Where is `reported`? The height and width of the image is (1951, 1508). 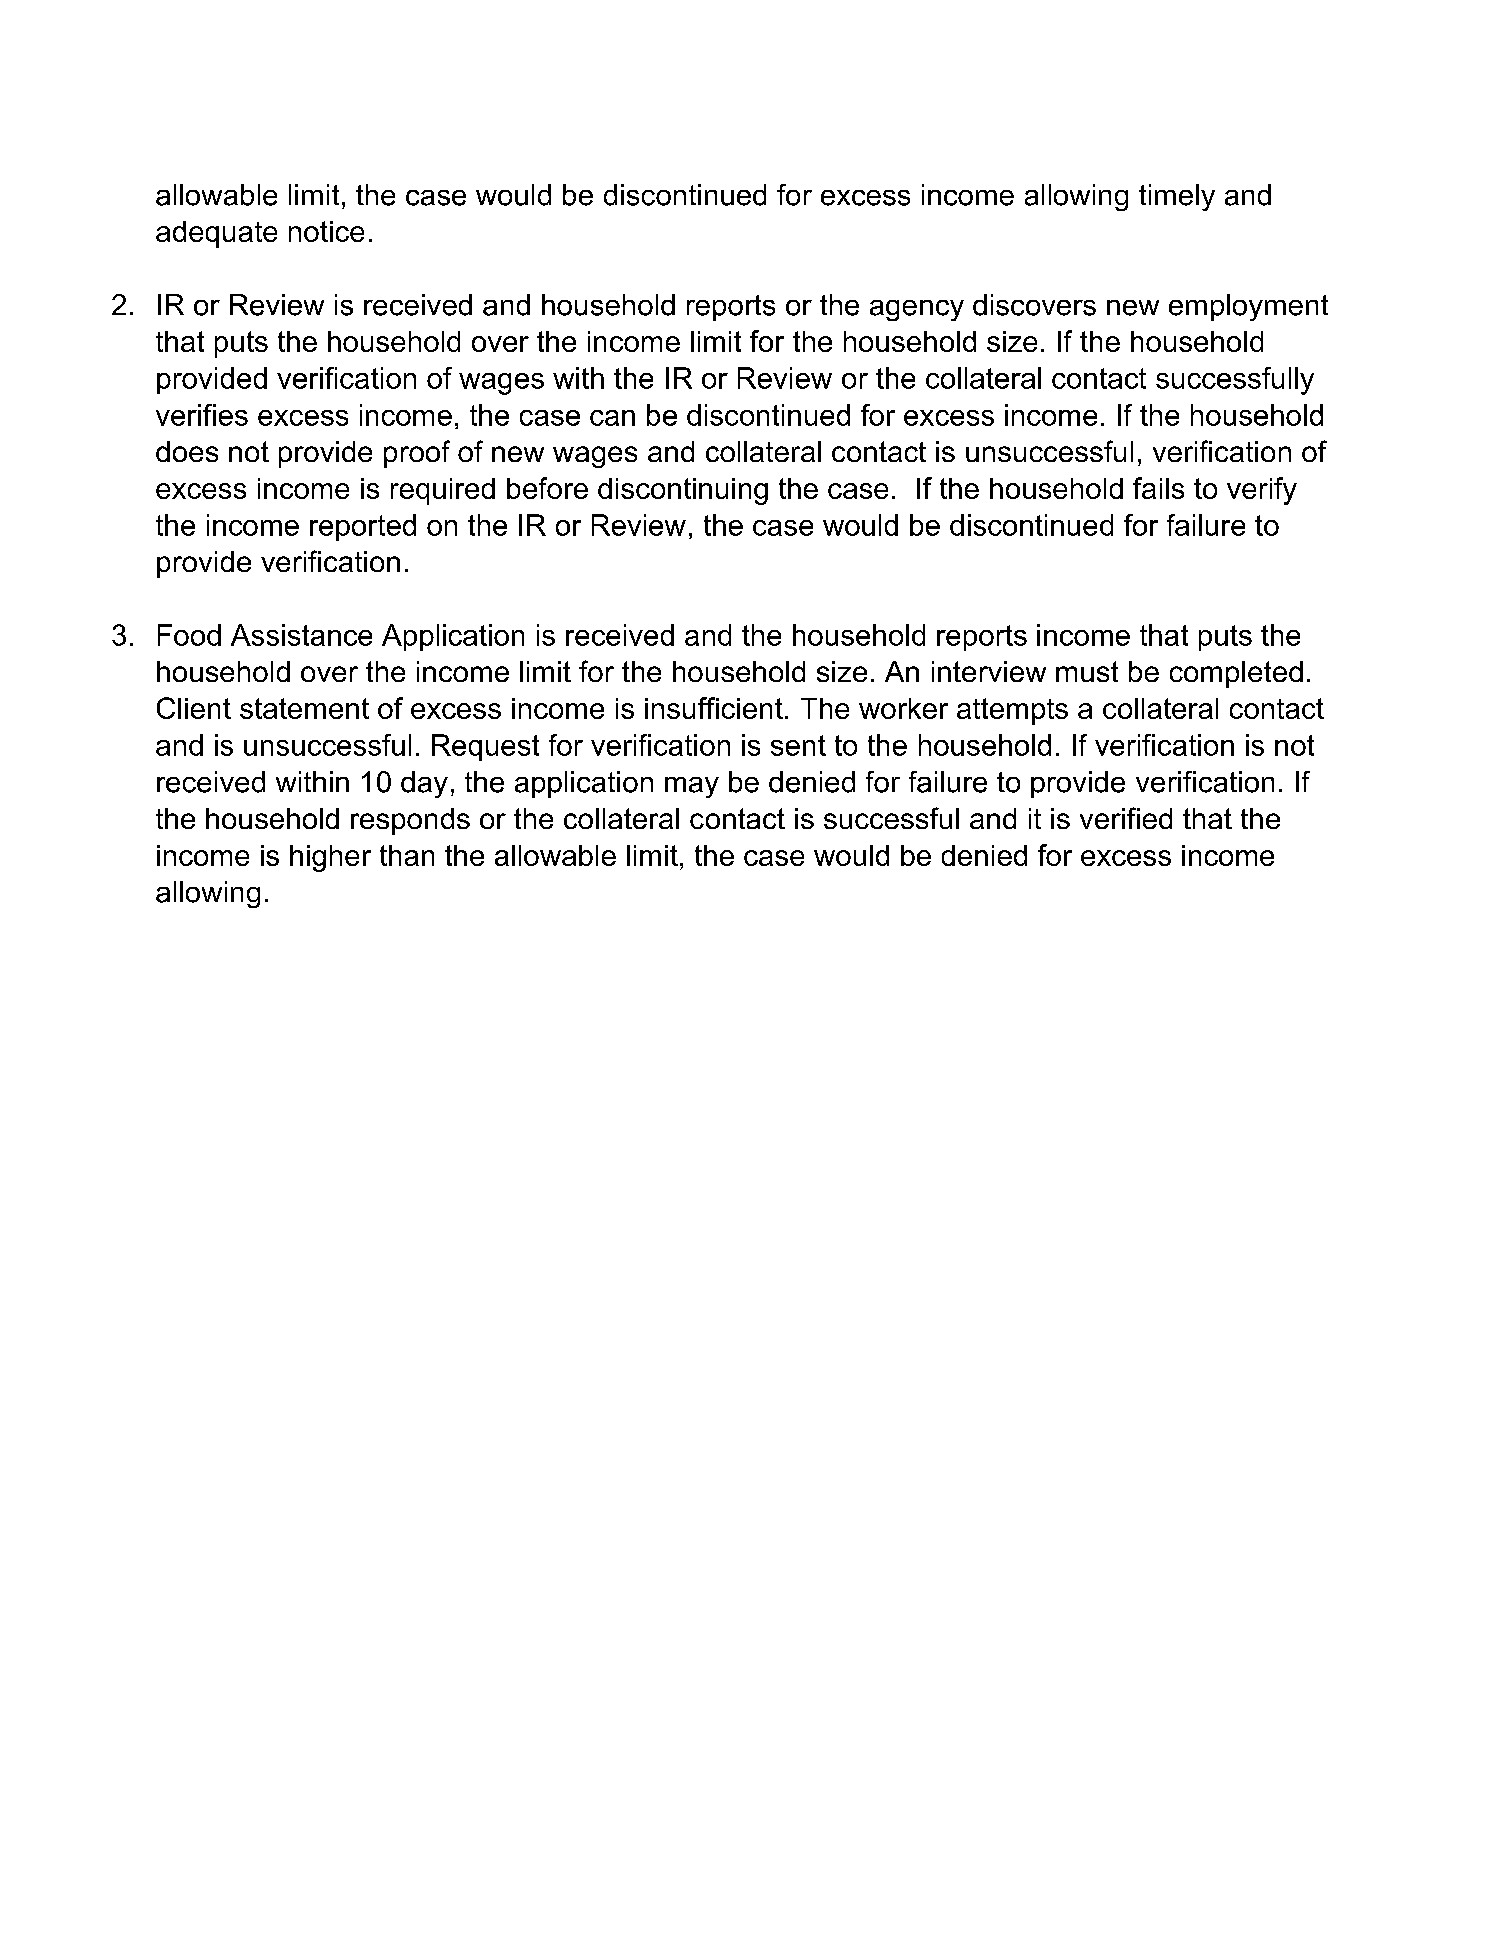
reported is located at coordinates (363, 527).
